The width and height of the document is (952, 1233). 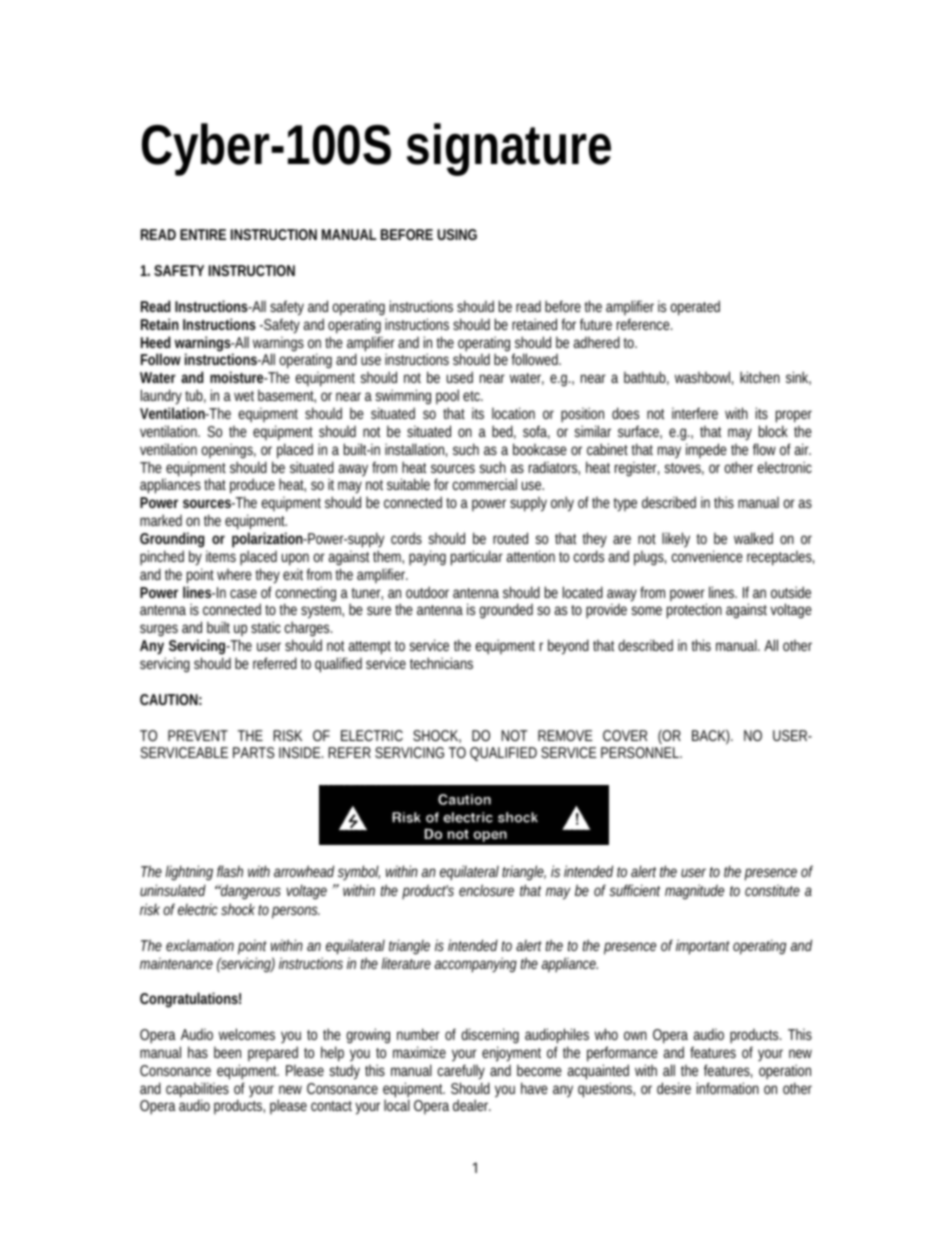 I want to click on protection, so click(x=694, y=611).
